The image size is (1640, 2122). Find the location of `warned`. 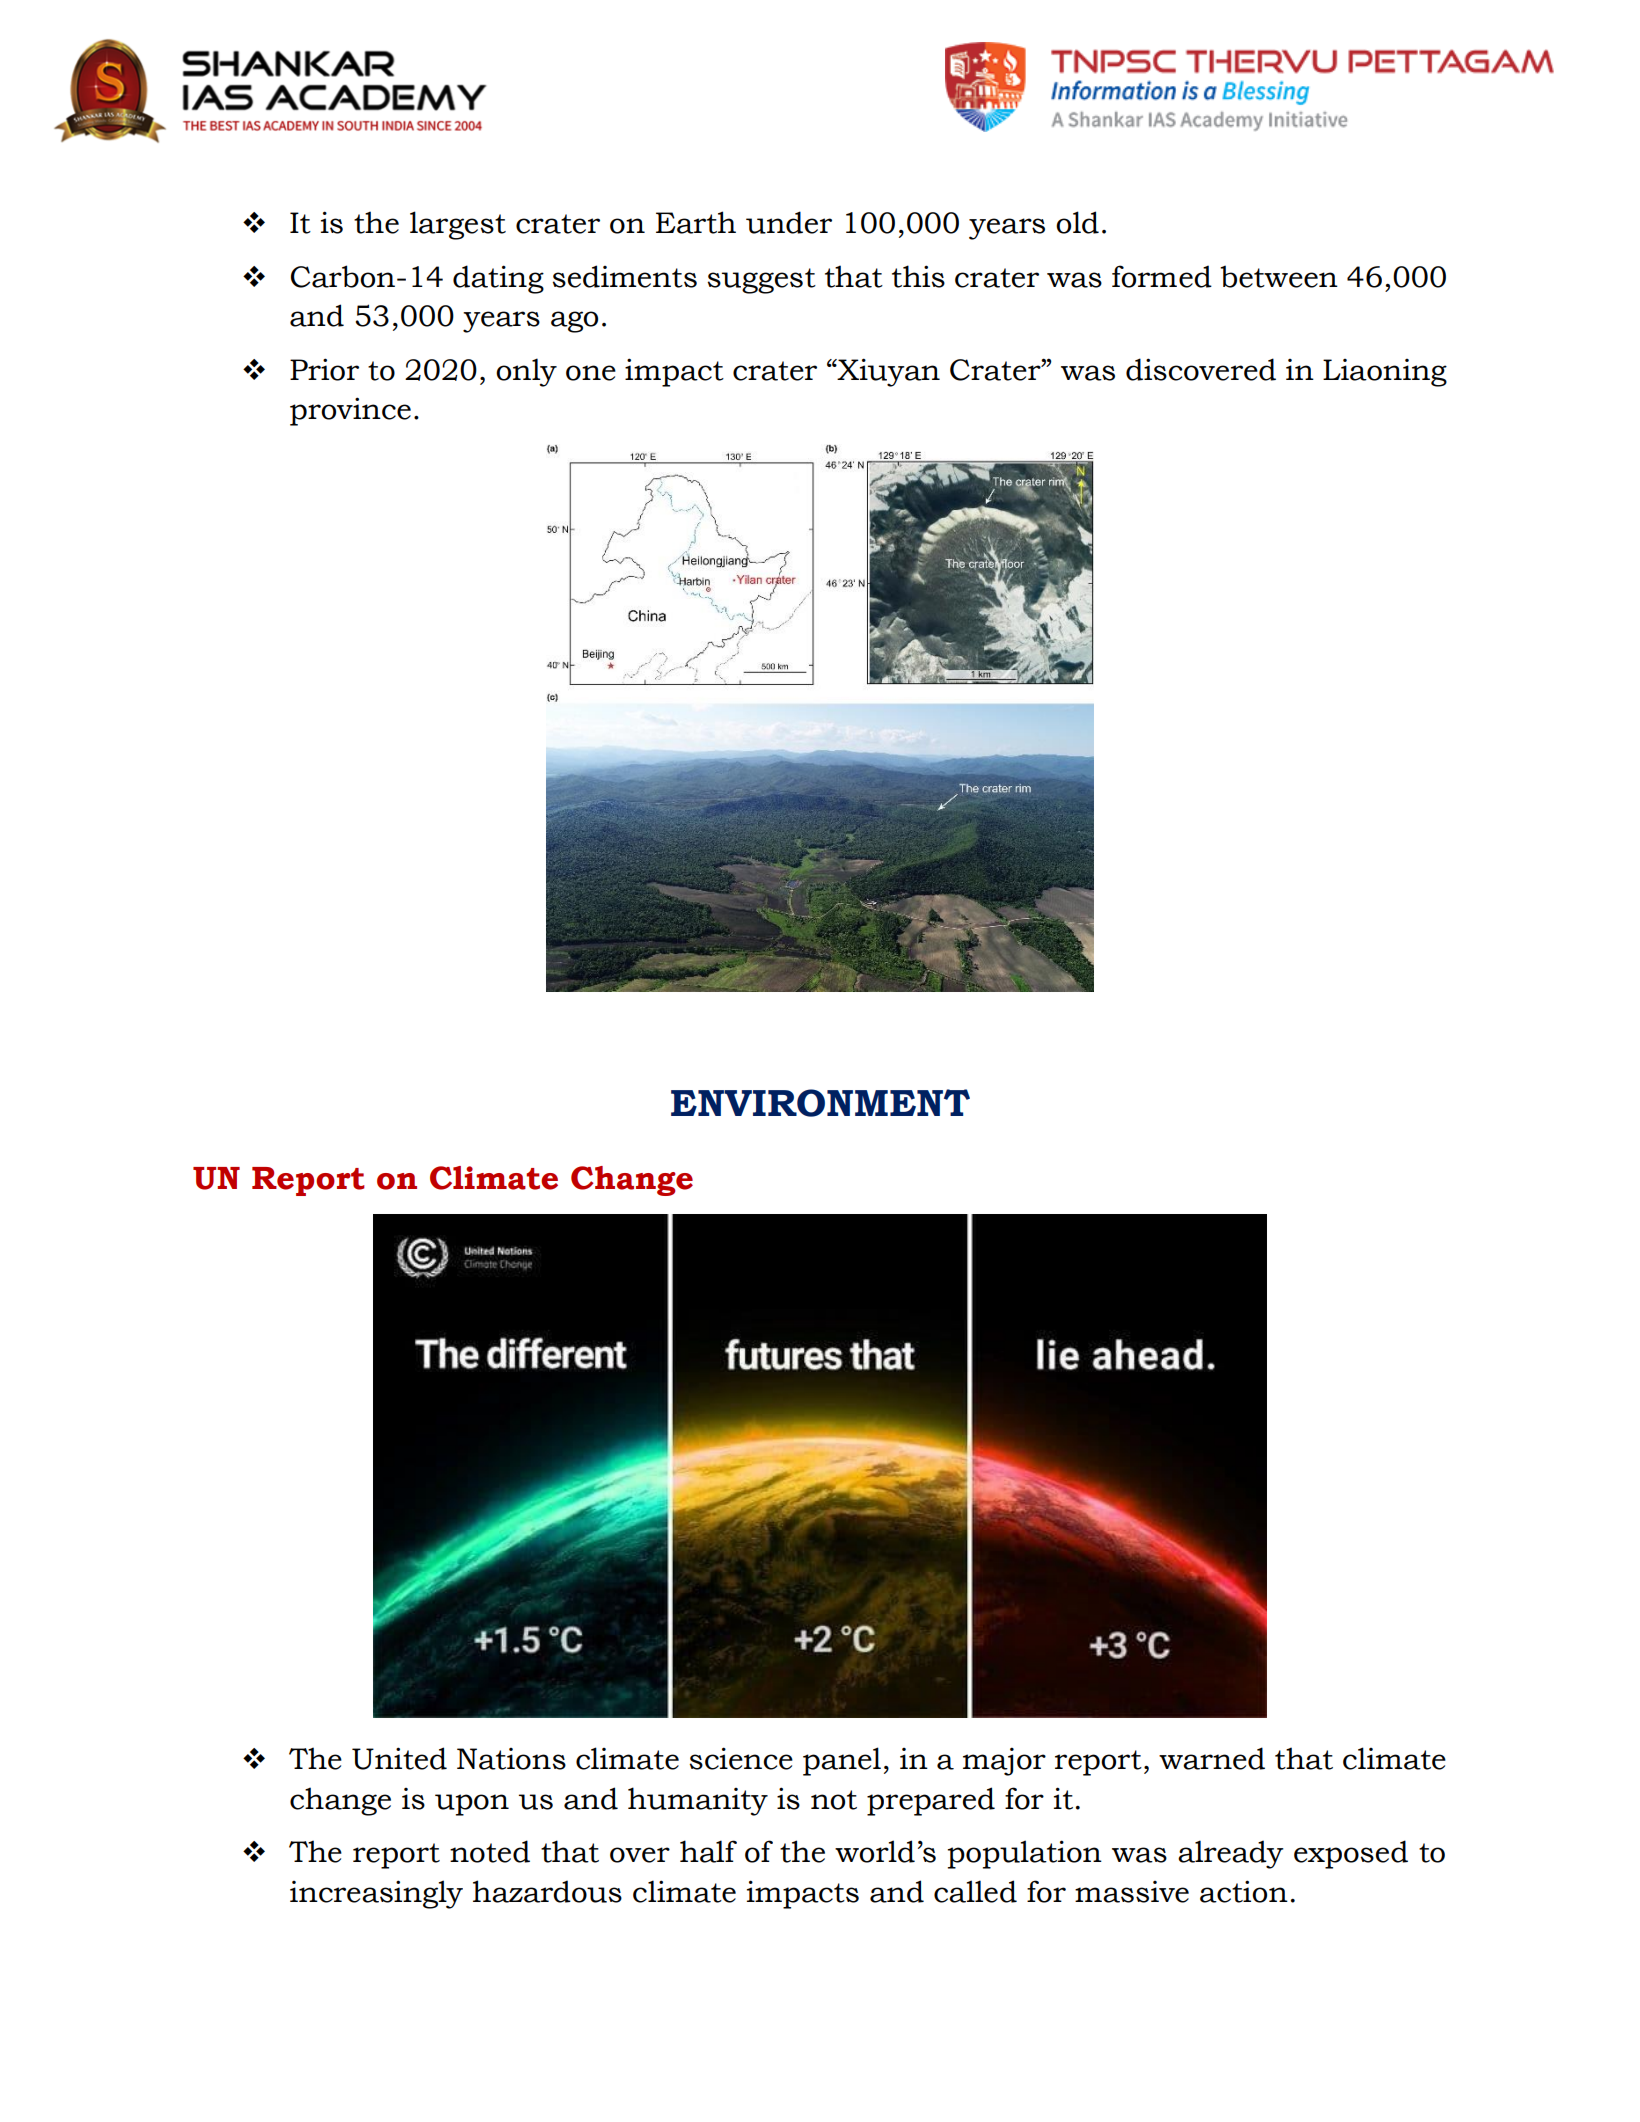

warned is located at coordinates (1212, 1758).
